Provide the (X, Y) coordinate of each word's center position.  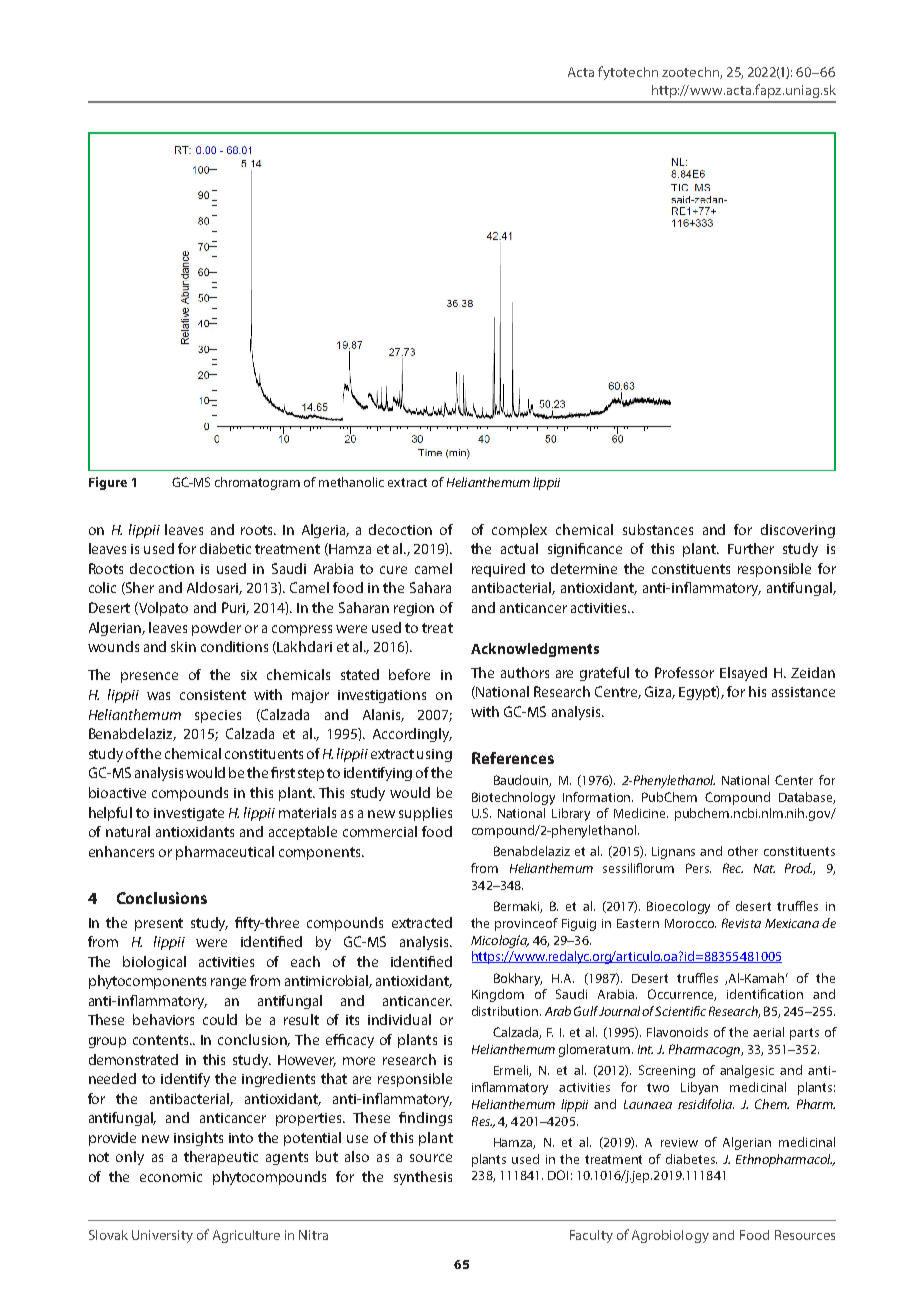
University (162, 1236)
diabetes (691, 1159)
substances (658, 529)
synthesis (423, 1178)
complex (519, 531)
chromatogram (257, 483)
